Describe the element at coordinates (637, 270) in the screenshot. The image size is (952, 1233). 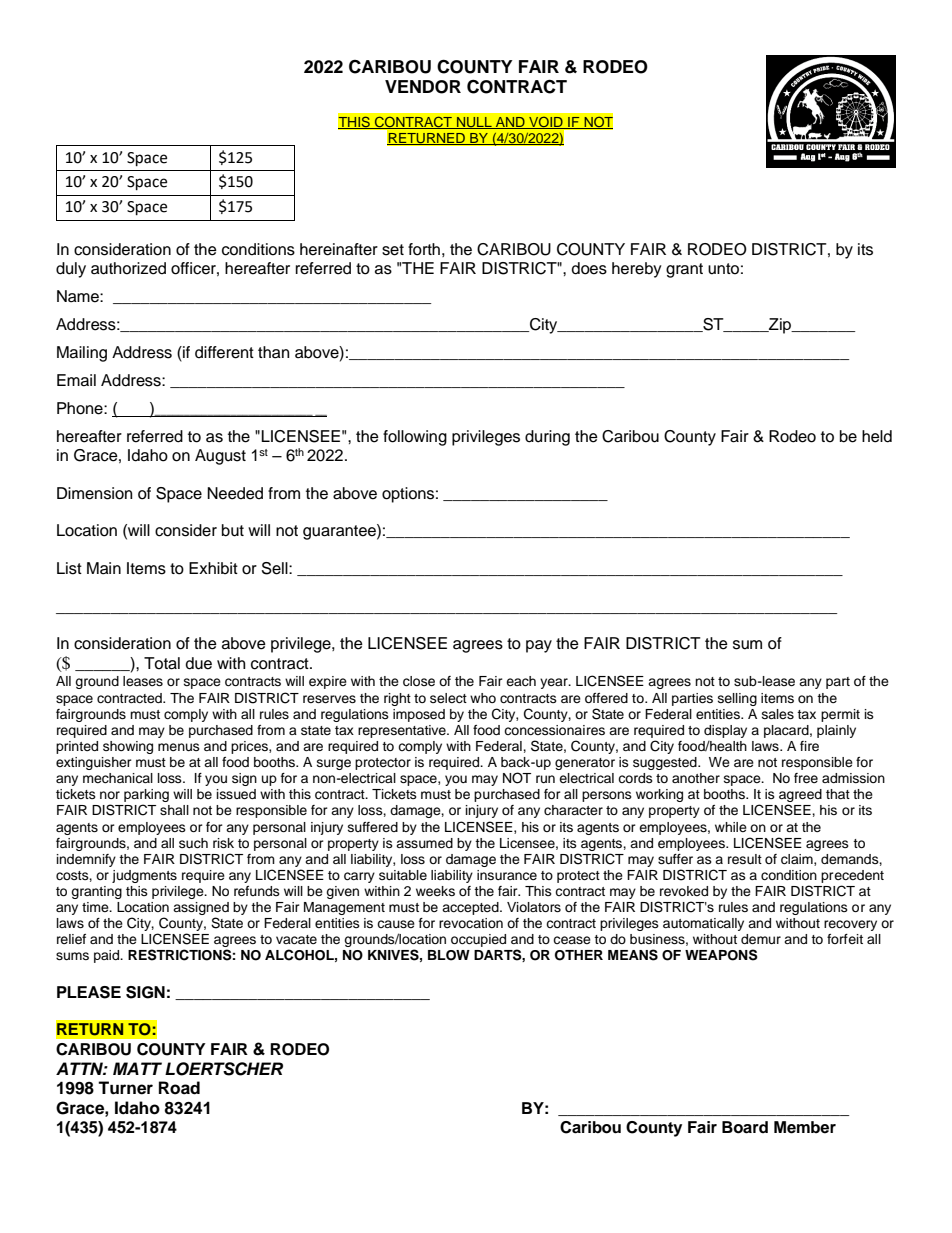
I see `hereby` at that location.
